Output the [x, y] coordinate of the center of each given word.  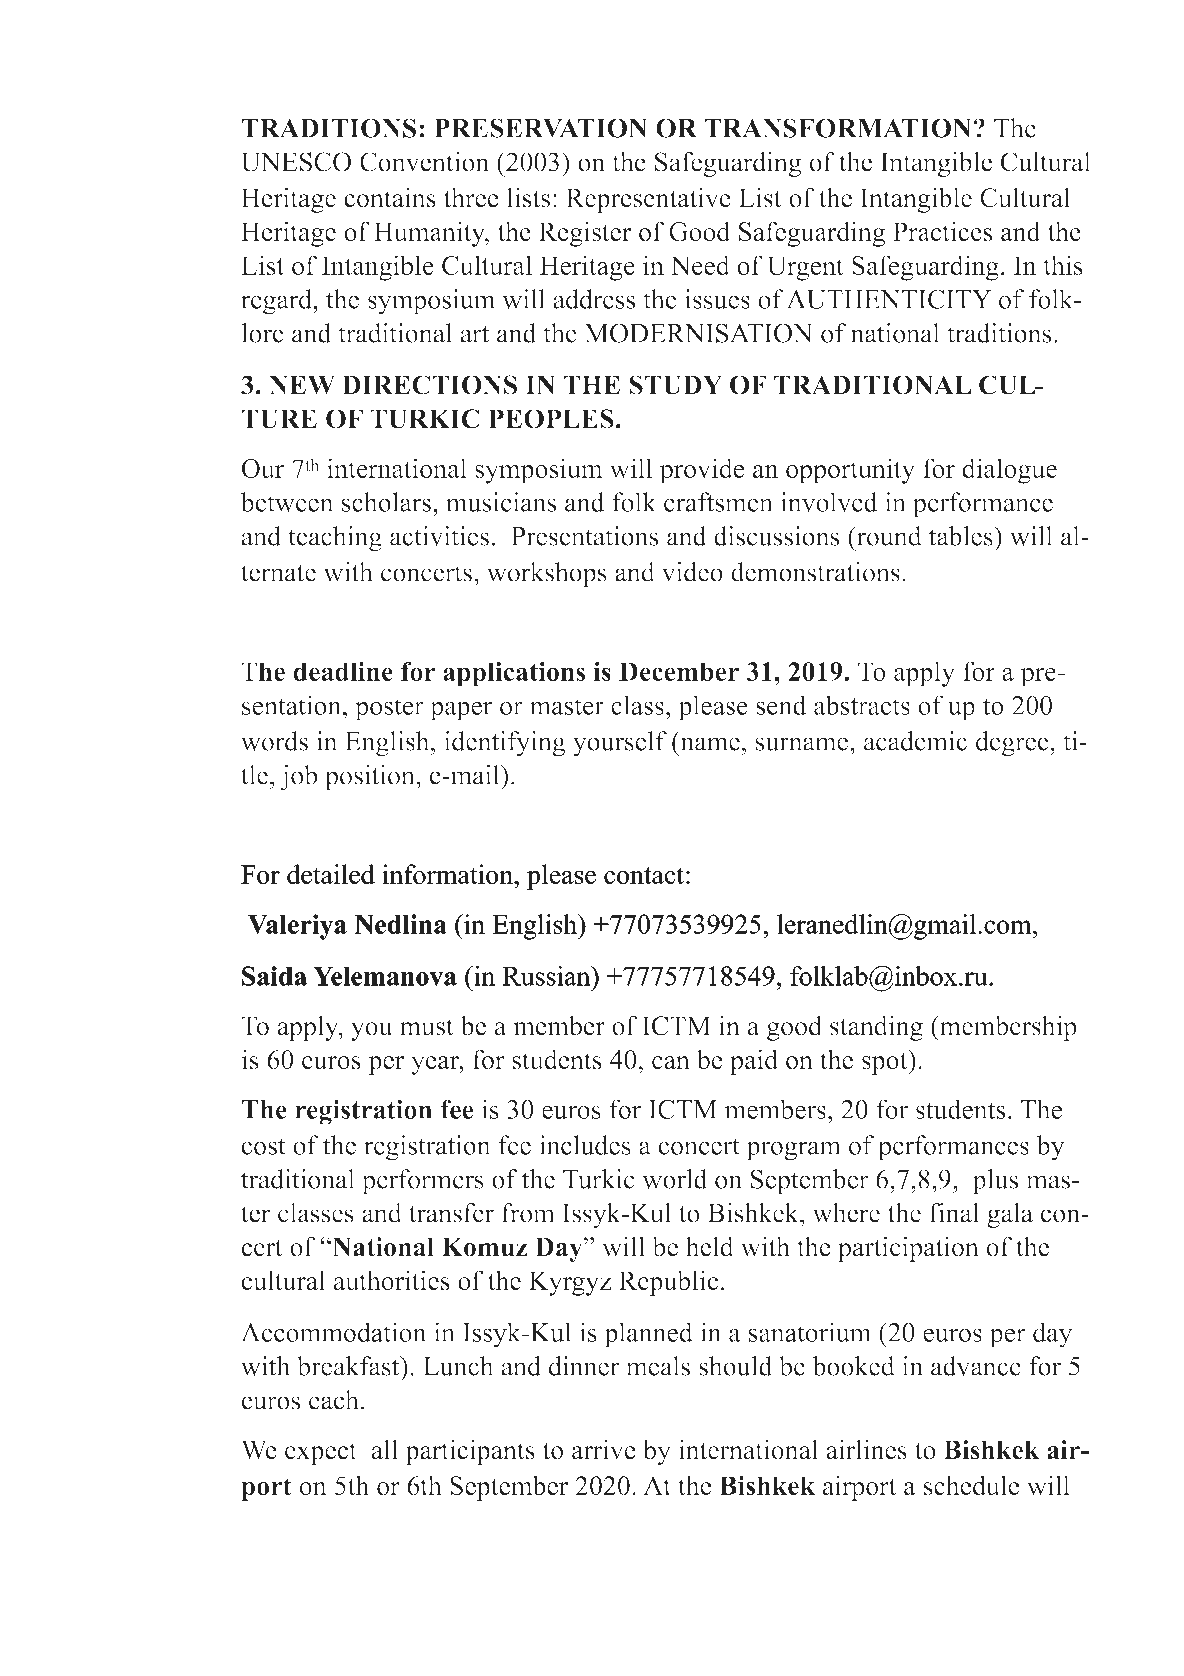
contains [390, 197]
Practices [942, 231]
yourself [620, 744]
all [384, 1449]
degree [1013, 744]
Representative [648, 200]
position [371, 777]
